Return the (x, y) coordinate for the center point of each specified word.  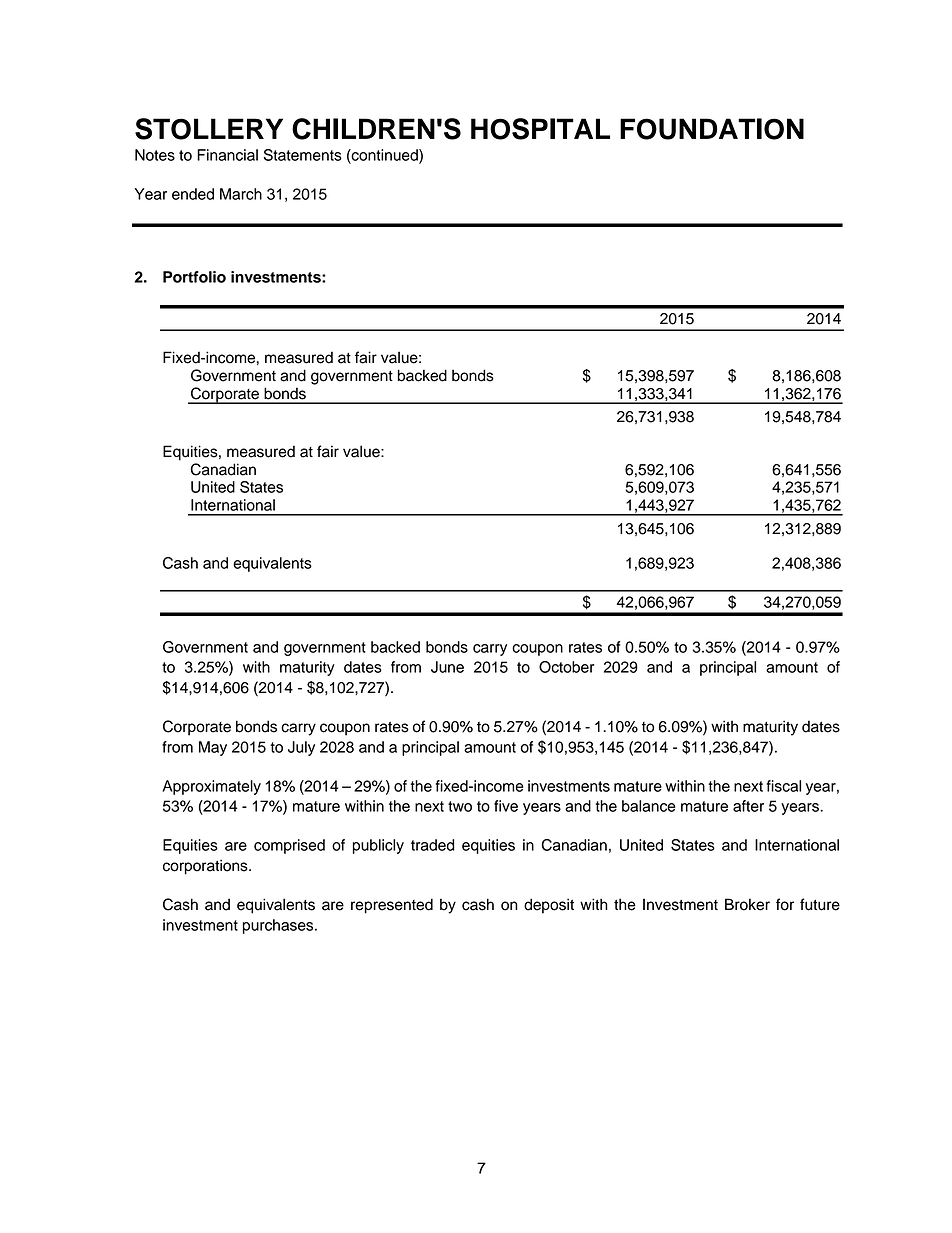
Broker (747, 904)
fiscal (784, 786)
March (241, 194)
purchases (279, 926)
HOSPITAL (540, 129)
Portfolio (194, 277)
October (566, 667)
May (213, 748)
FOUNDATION (712, 129)
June (447, 667)
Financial (227, 155)
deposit (549, 906)
